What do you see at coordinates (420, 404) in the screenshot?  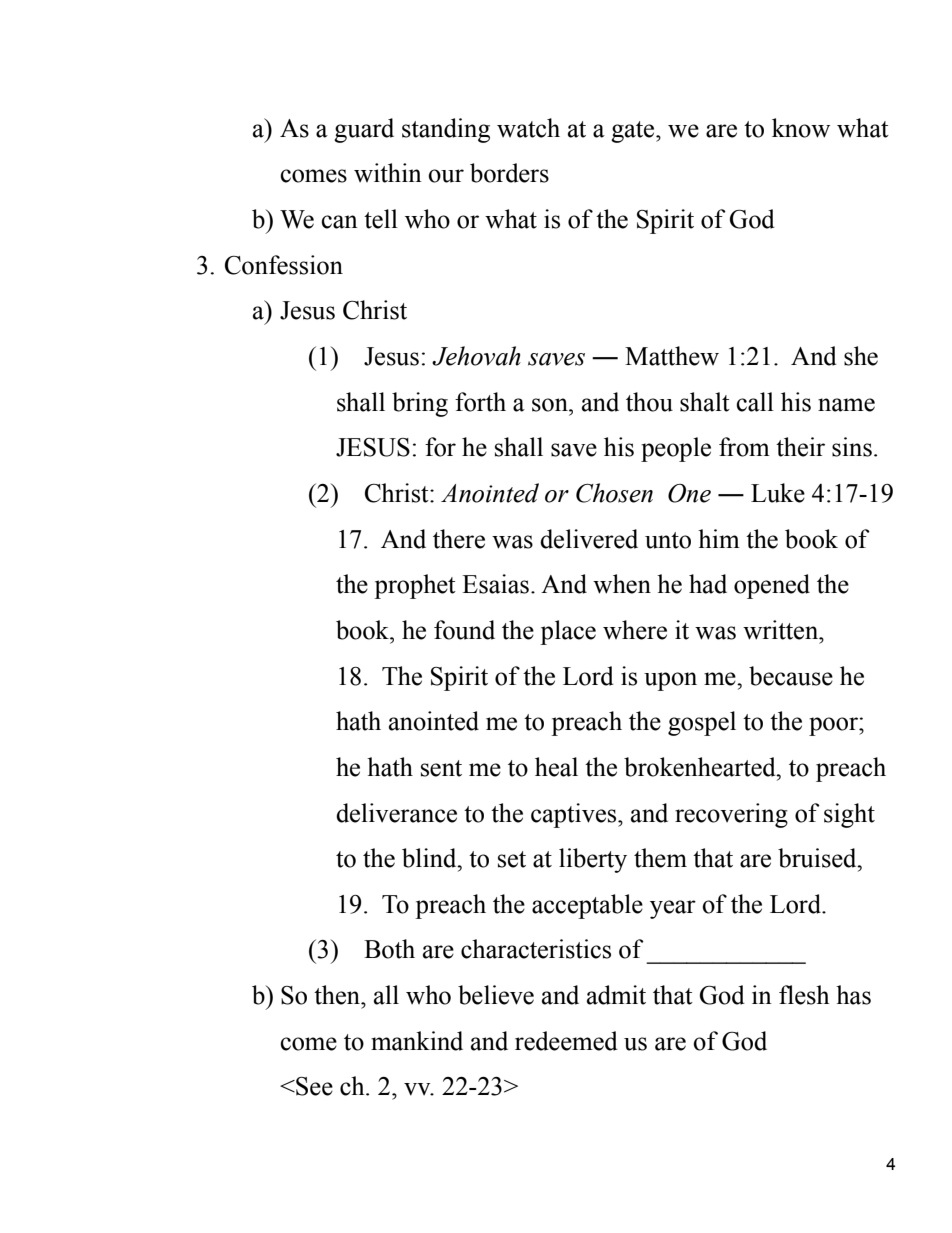 I see `bring` at bounding box center [420, 404].
